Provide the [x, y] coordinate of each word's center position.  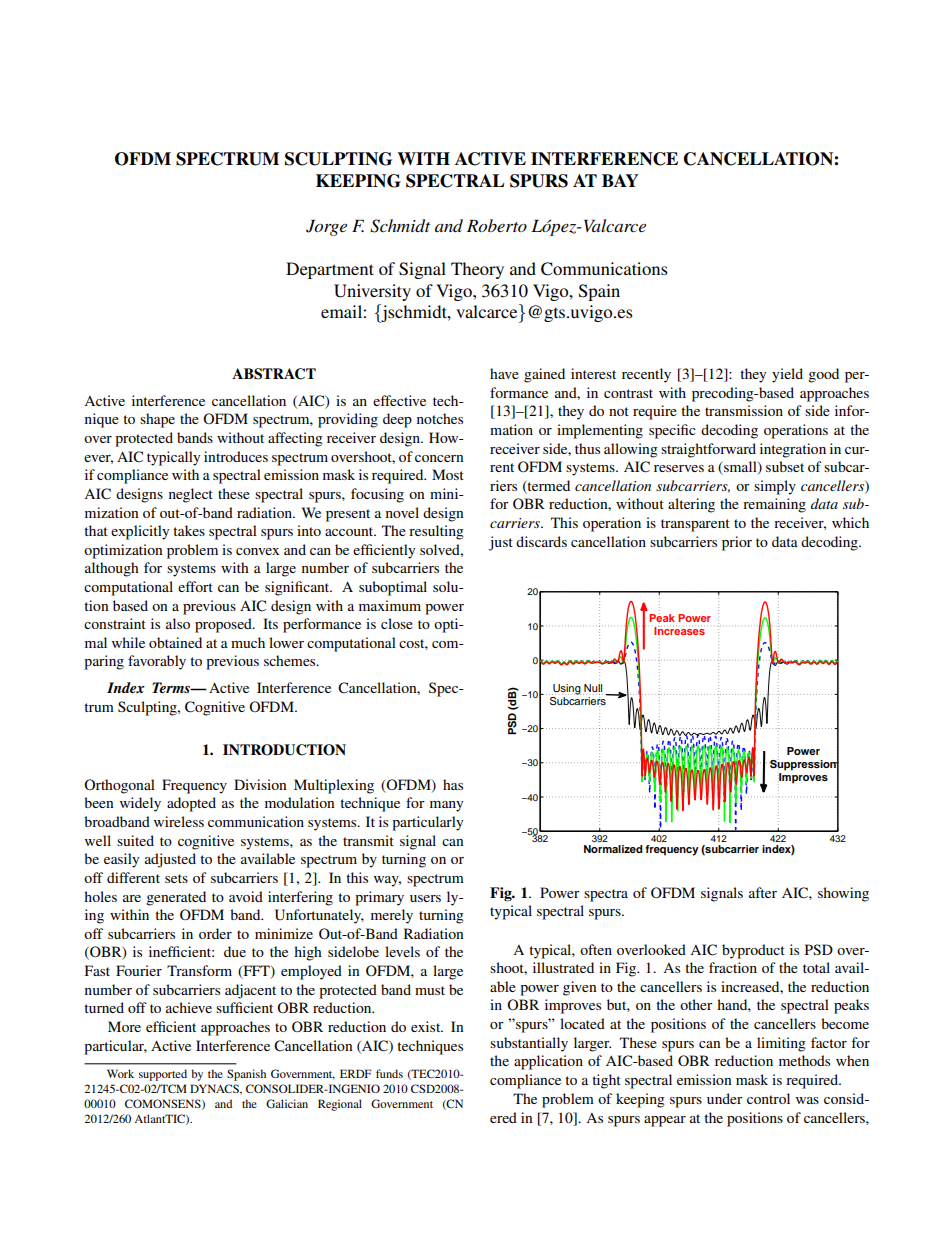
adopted [191, 804]
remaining [774, 505]
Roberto [497, 225]
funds [389, 1073]
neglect [191, 495]
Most [448, 474]
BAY [620, 180]
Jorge [326, 228]
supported [163, 1075]
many [446, 806]
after [763, 892]
